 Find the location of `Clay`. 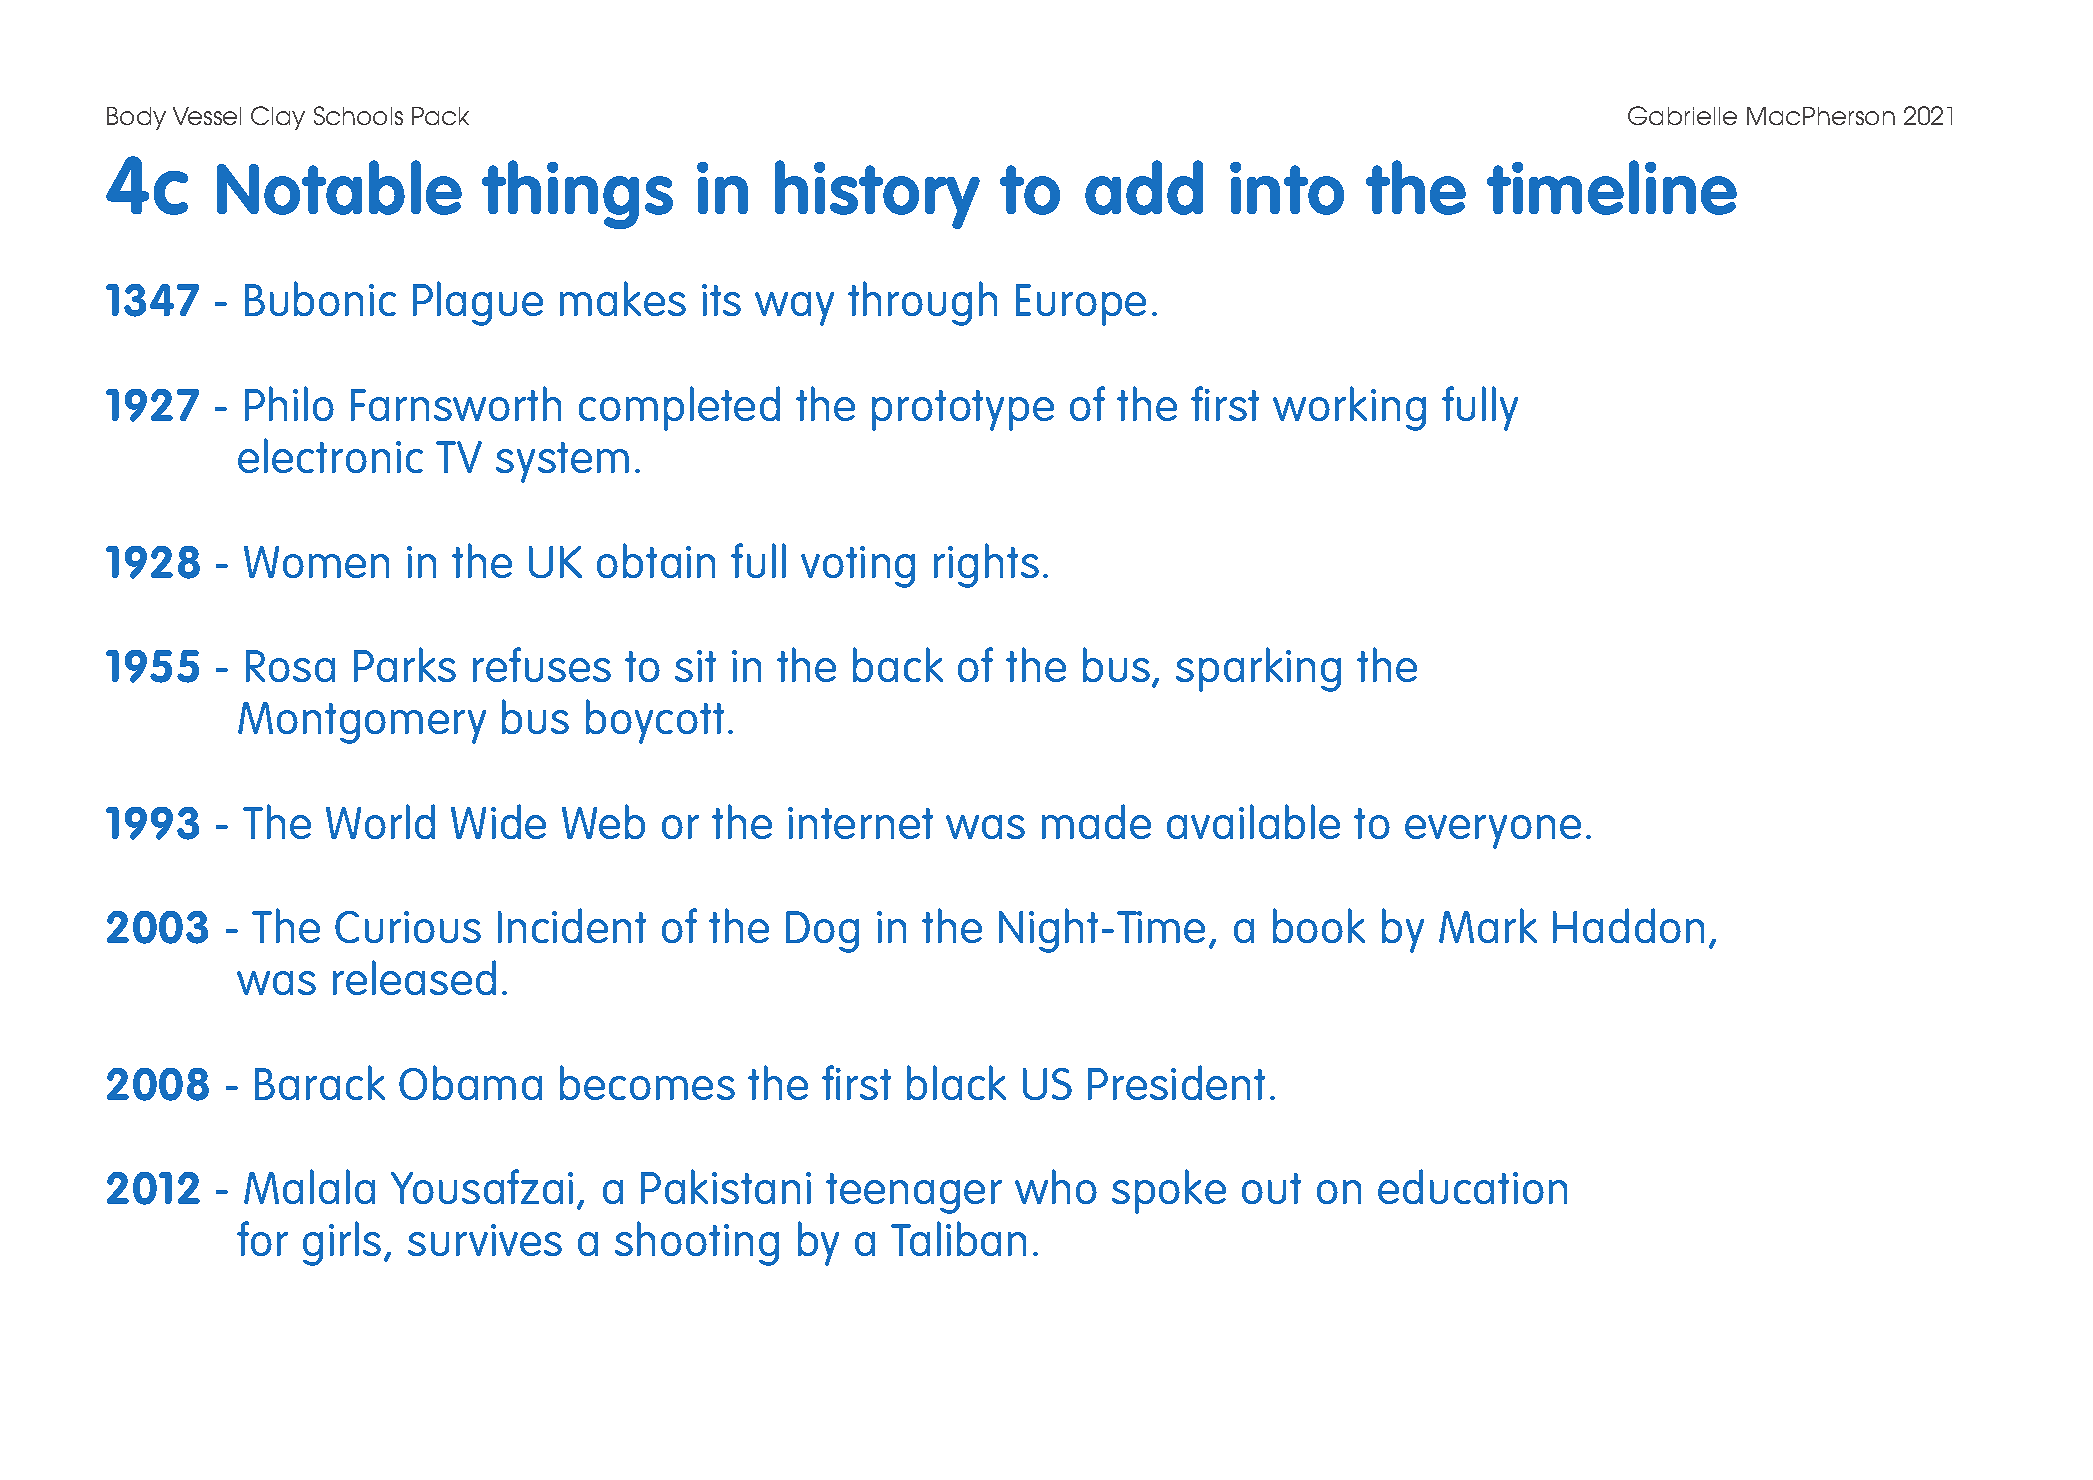

Clay is located at coordinates (278, 118).
